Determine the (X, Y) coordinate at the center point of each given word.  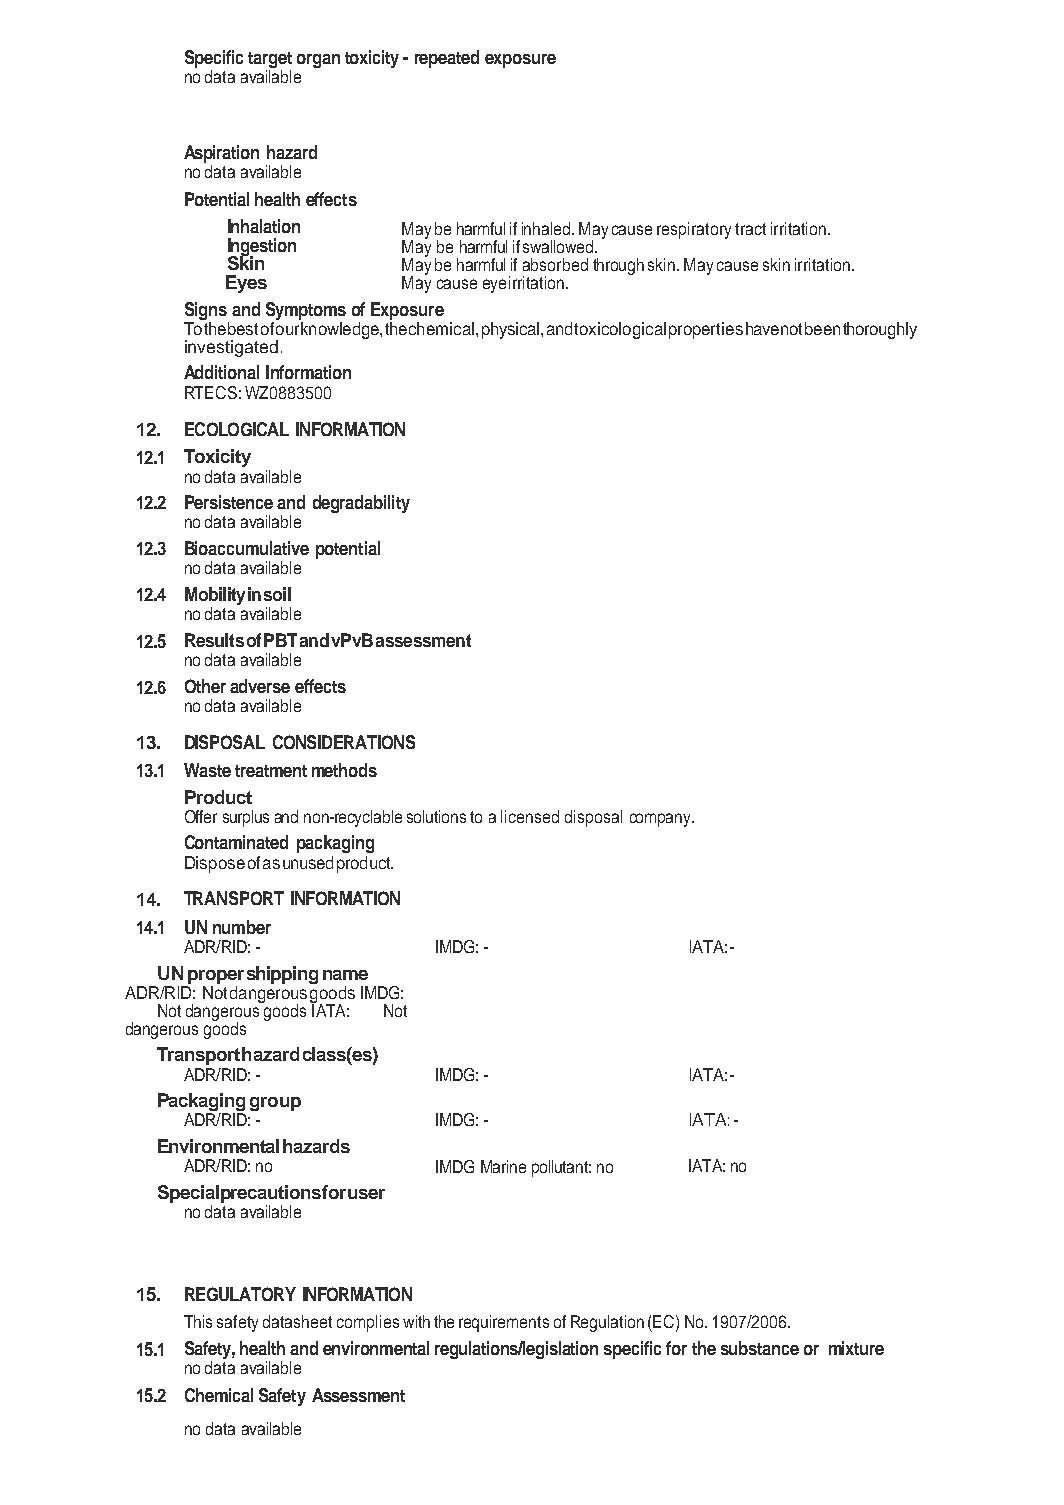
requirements (504, 1323)
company (662, 820)
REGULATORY (240, 1294)
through (618, 266)
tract (750, 229)
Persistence (229, 502)
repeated (447, 59)
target (270, 61)
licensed (530, 816)
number (242, 927)
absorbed (555, 264)
